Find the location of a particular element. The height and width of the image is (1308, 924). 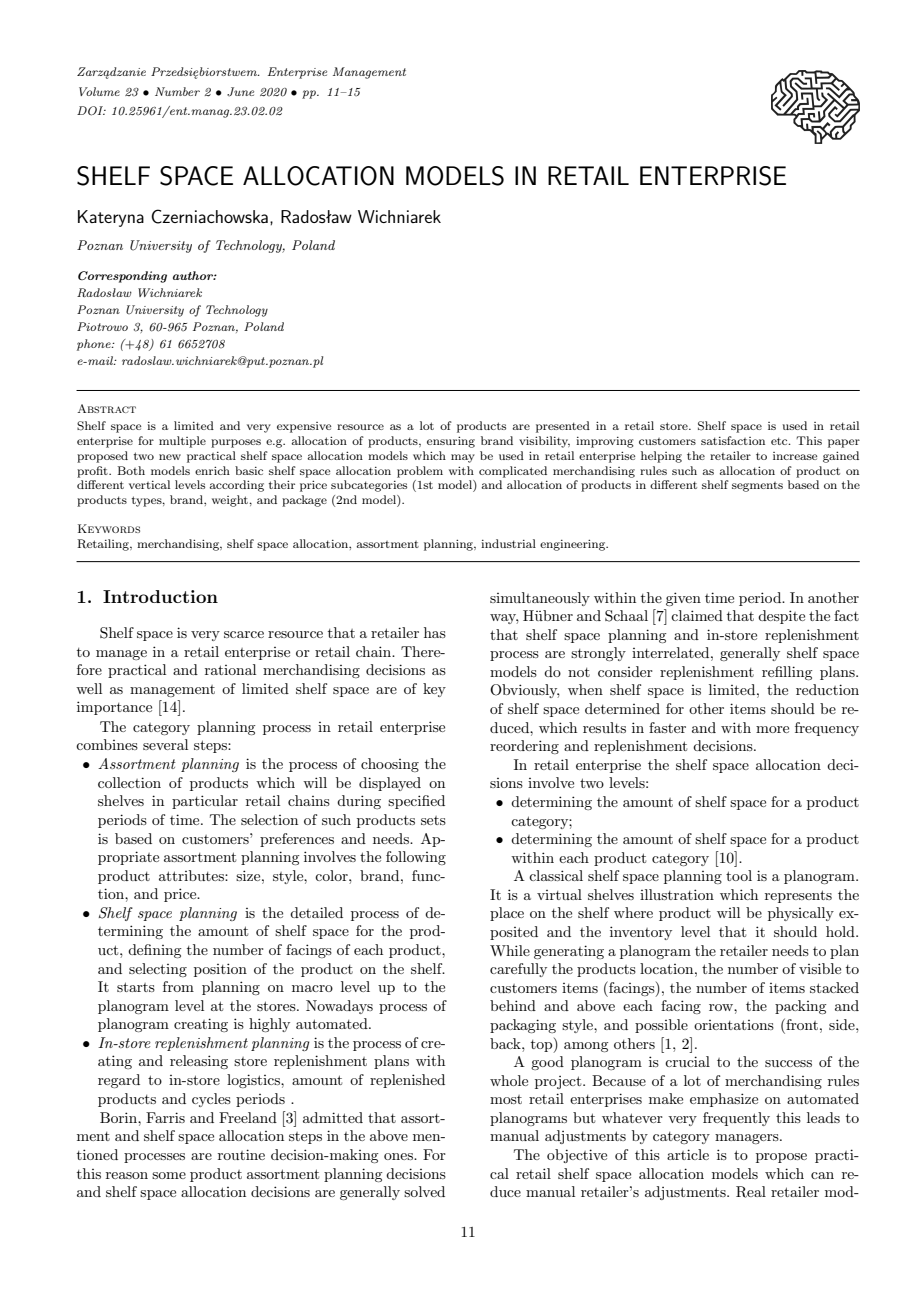

Real is located at coordinates (751, 1192).
